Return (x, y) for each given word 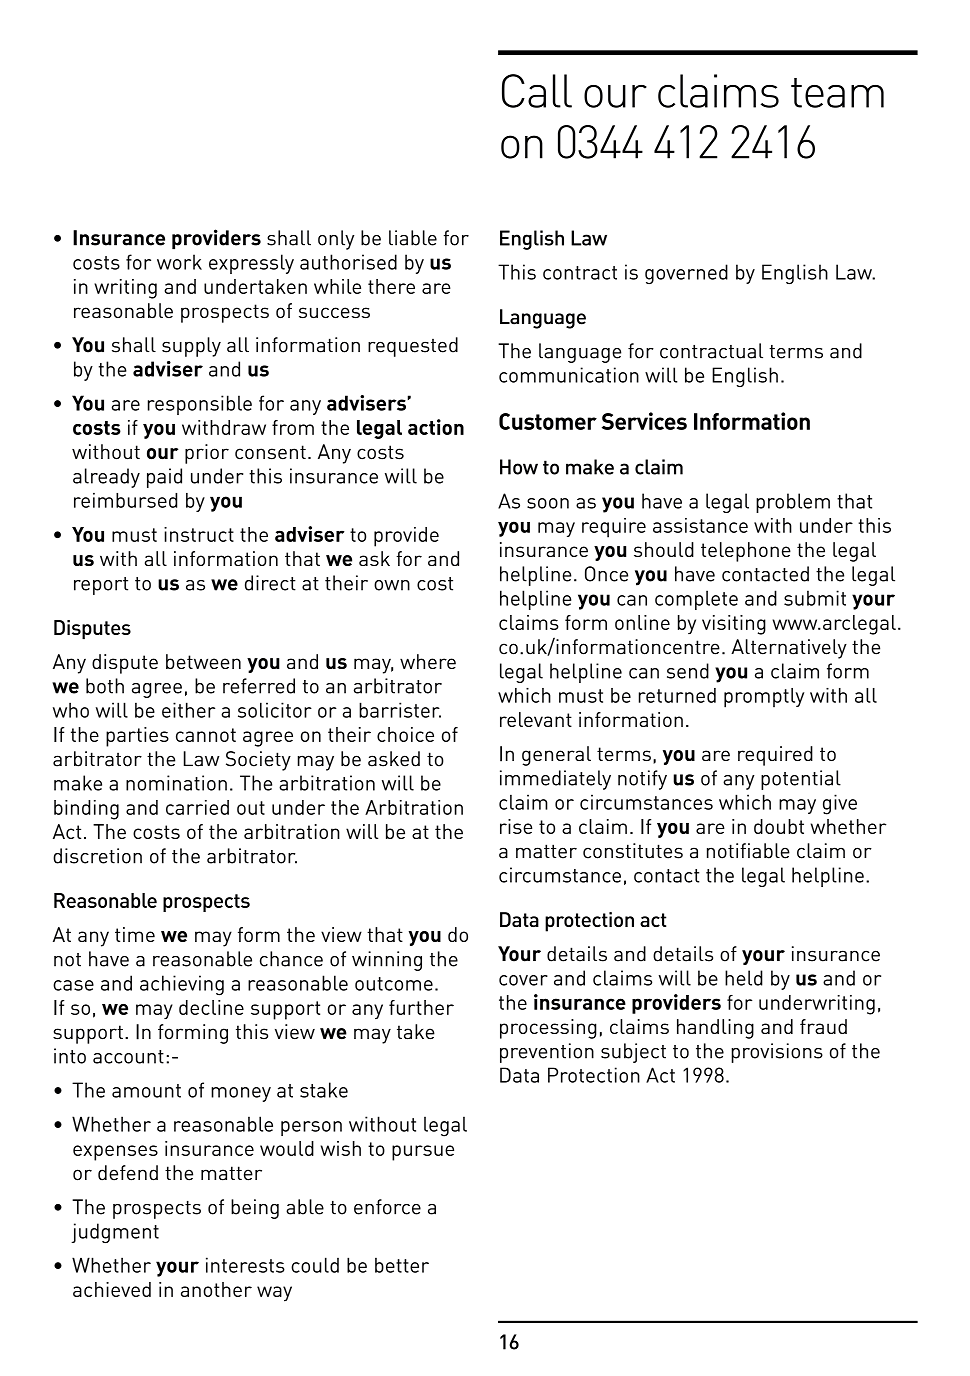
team (837, 93)
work (179, 262)
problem (793, 503)
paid (164, 478)
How (519, 467)
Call (537, 91)
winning (387, 961)
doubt (779, 826)
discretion (97, 856)
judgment (115, 1233)
